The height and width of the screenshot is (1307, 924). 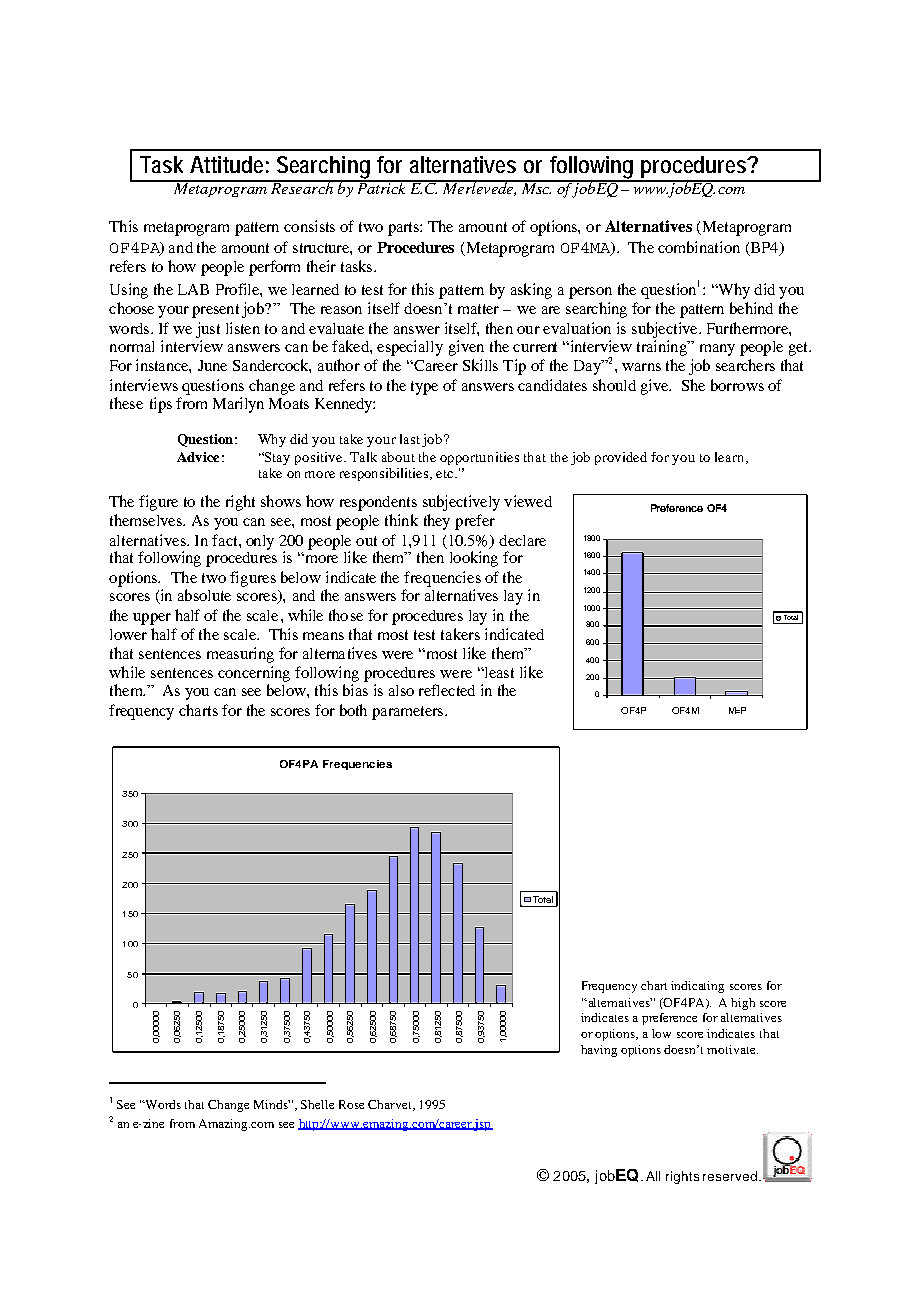 I want to click on concerning, so click(x=254, y=674).
